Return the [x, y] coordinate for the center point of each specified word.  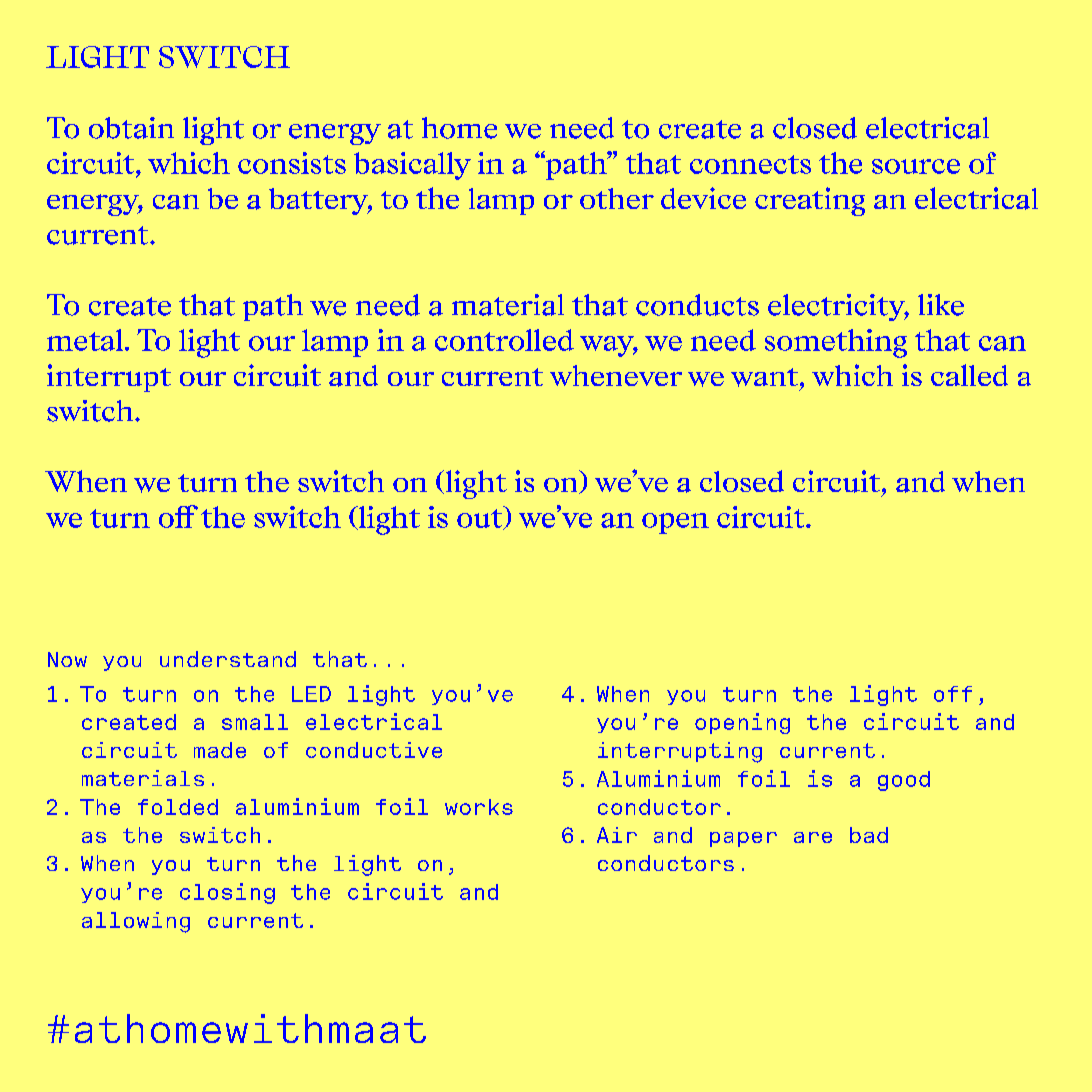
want [766, 377]
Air [617, 835]
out [481, 518]
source [916, 166]
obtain [131, 128]
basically [412, 166]
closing [227, 893]
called [969, 375]
